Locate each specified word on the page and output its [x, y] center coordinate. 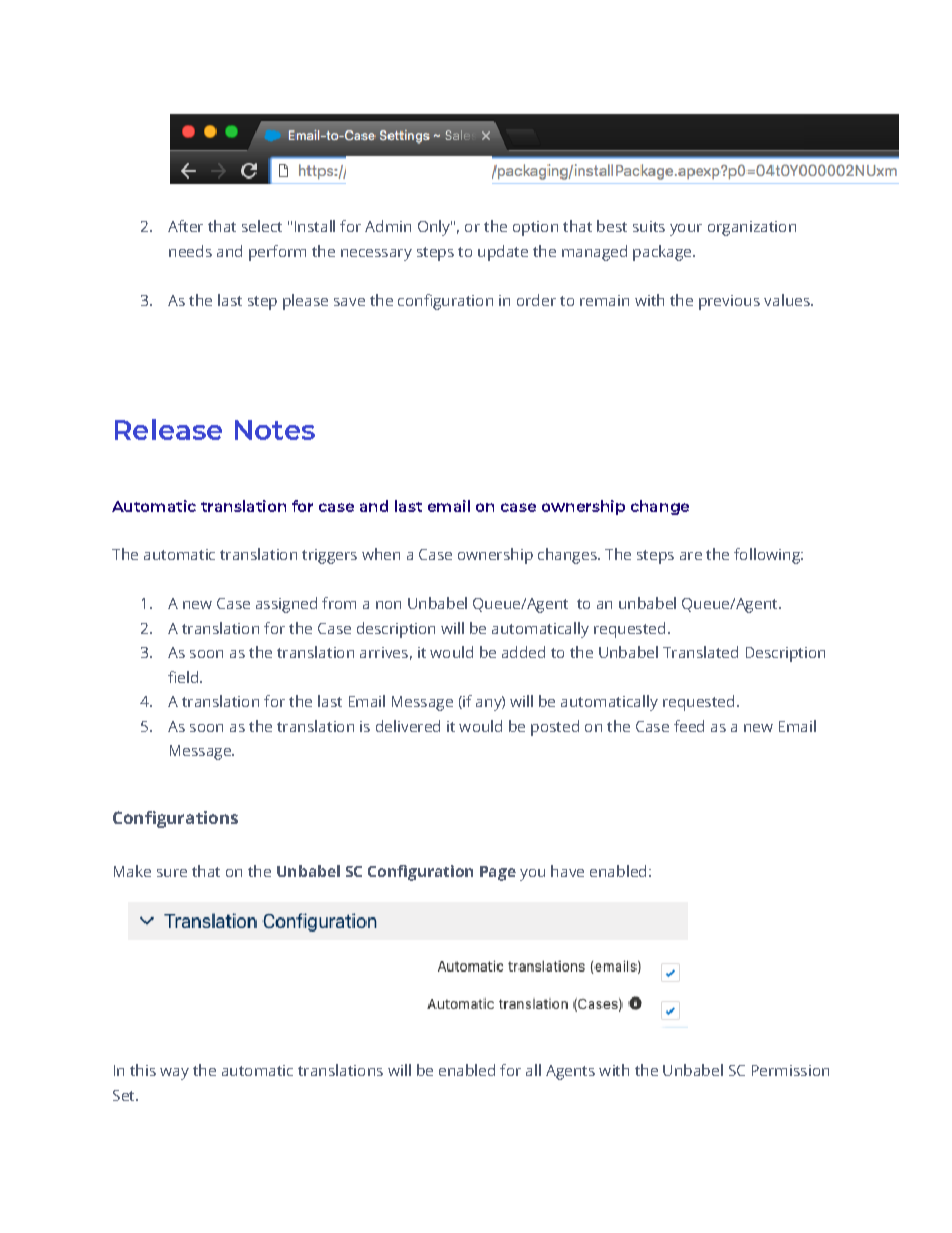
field [183, 677]
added [523, 652]
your [686, 230]
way [174, 1074]
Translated [700, 652]
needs [190, 251]
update [503, 253]
